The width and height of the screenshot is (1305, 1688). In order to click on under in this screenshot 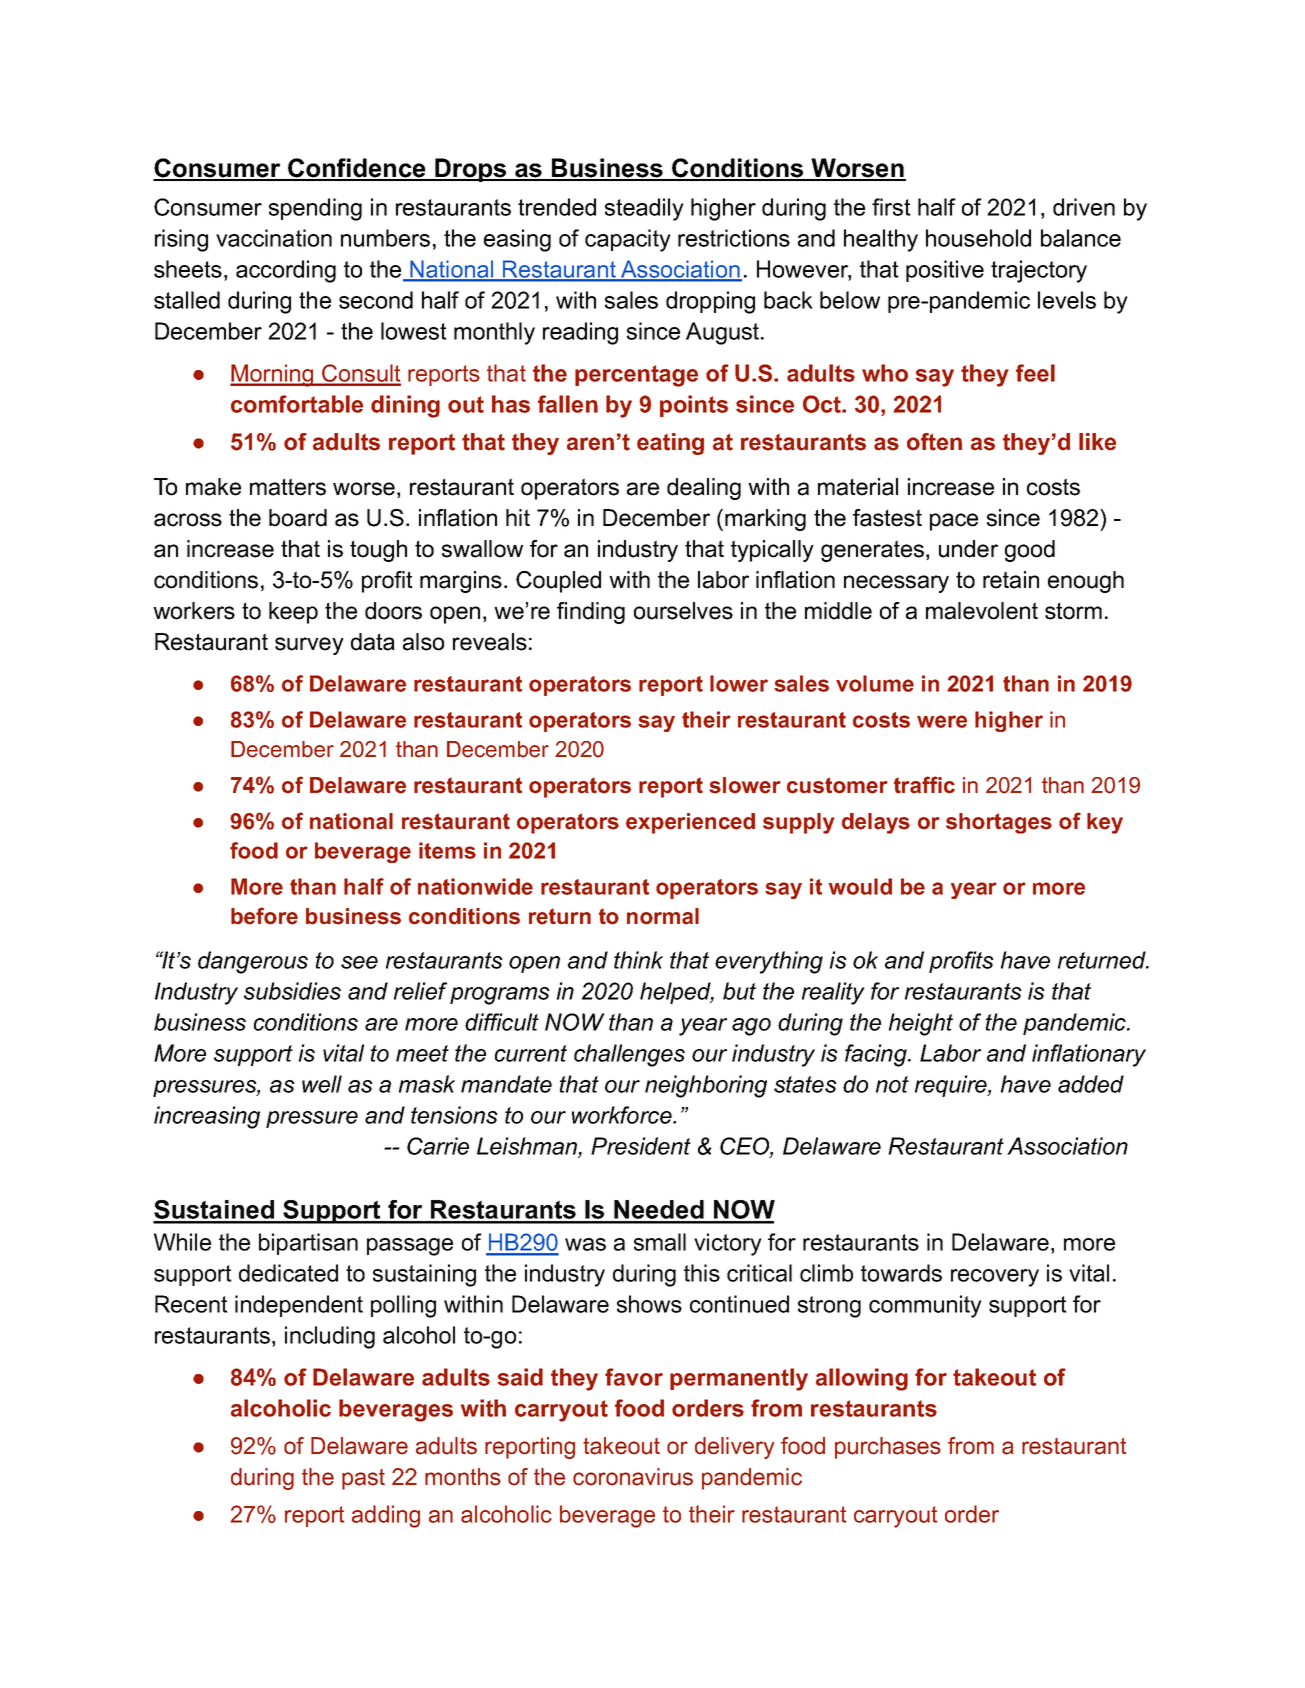, I will do `click(968, 549)`.
